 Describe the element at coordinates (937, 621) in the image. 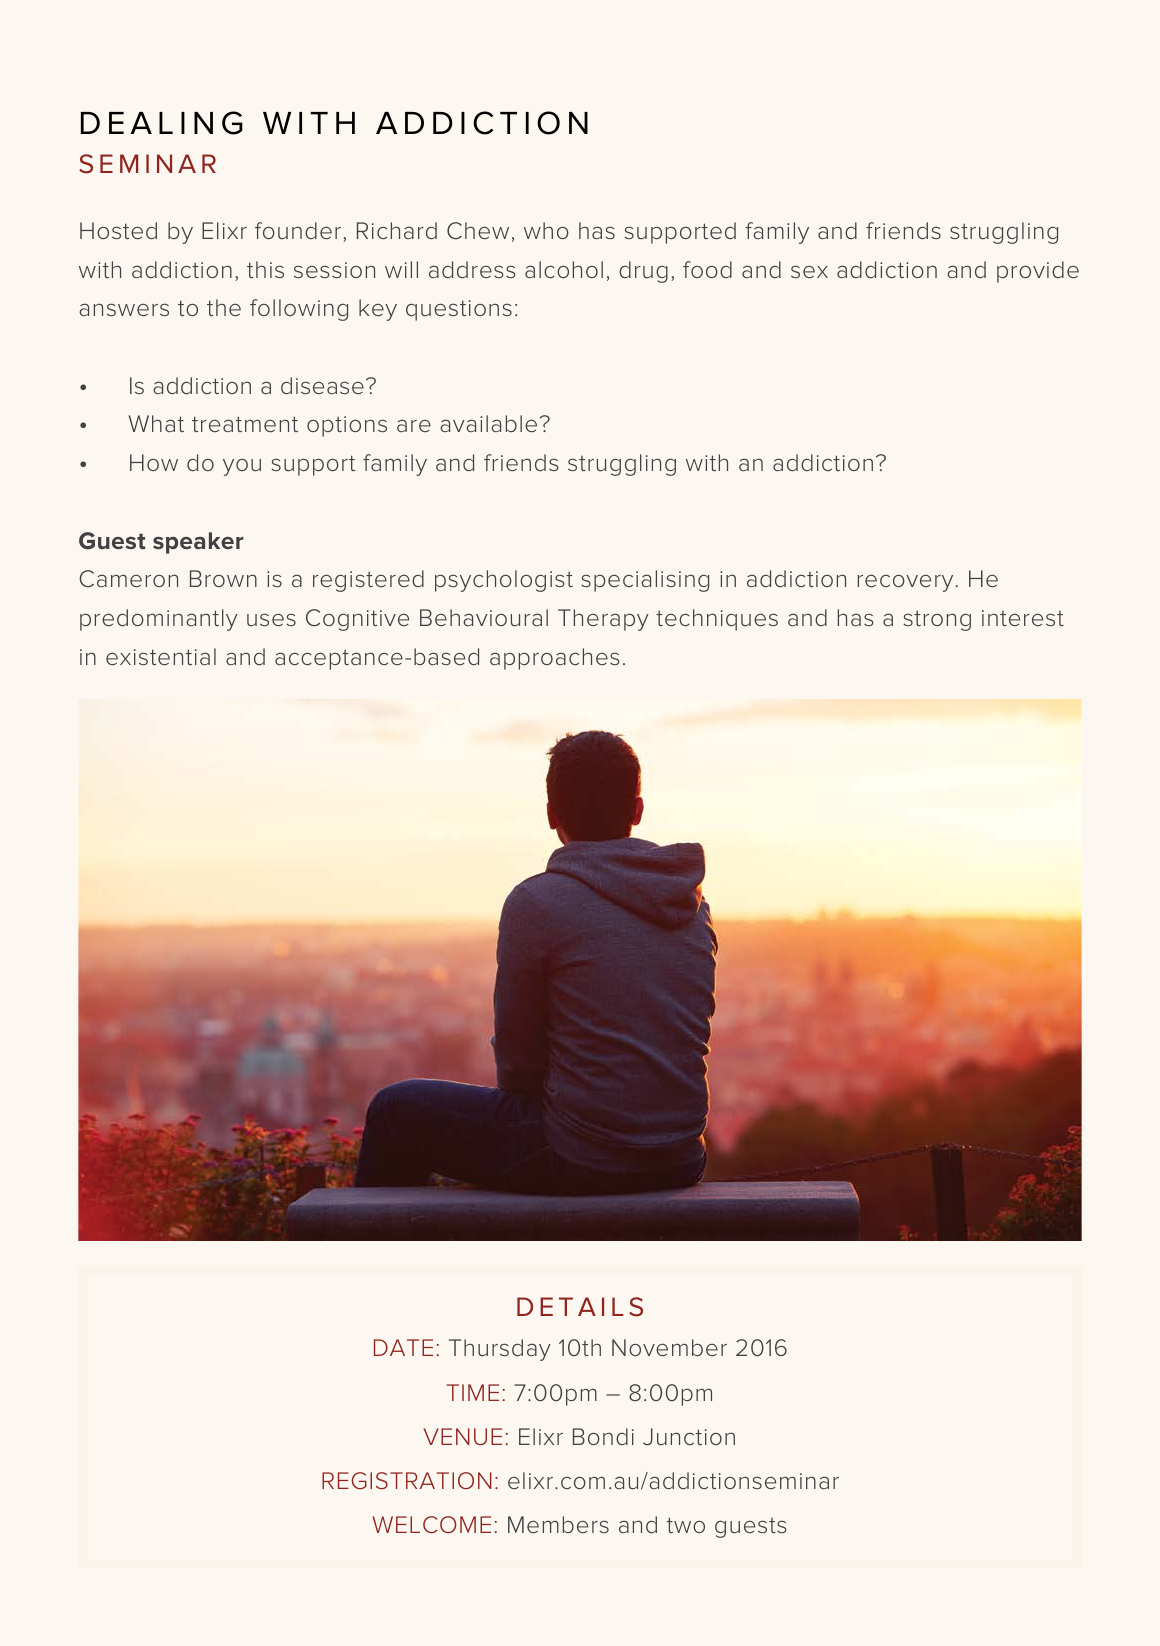

I see `strong` at that location.
